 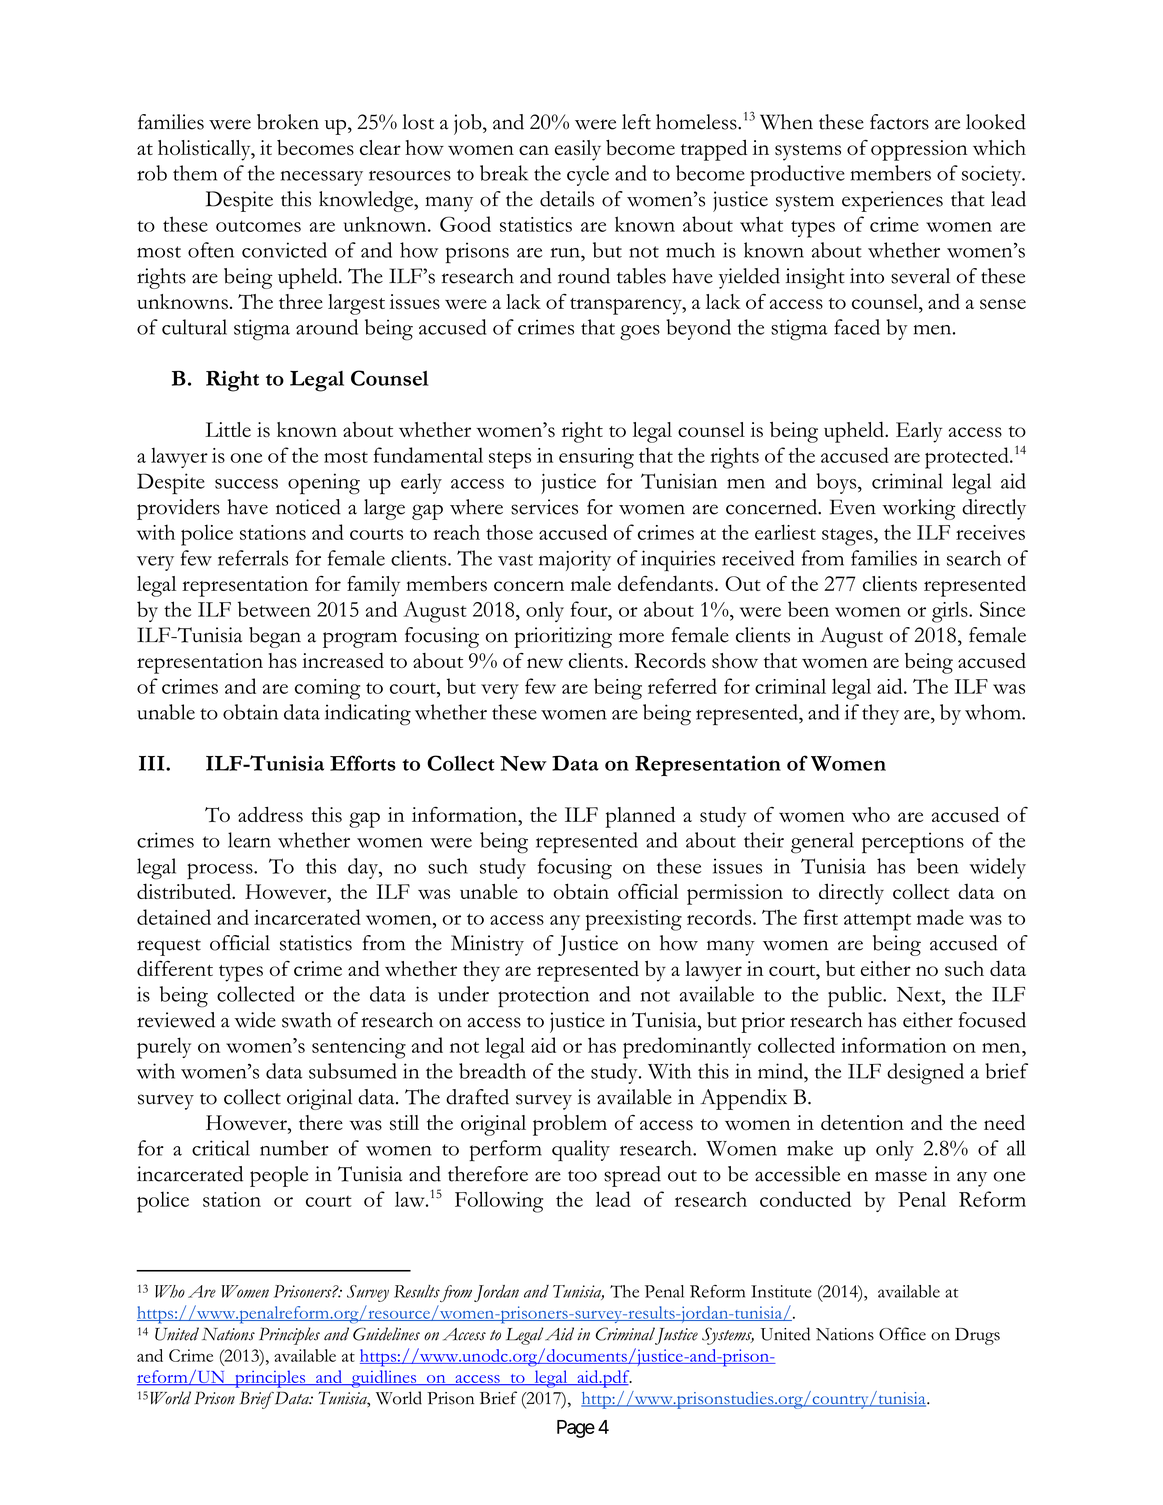 What do you see at coordinates (246, 484) in the screenshot?
I see `success` at bounding box center [246, 484].
